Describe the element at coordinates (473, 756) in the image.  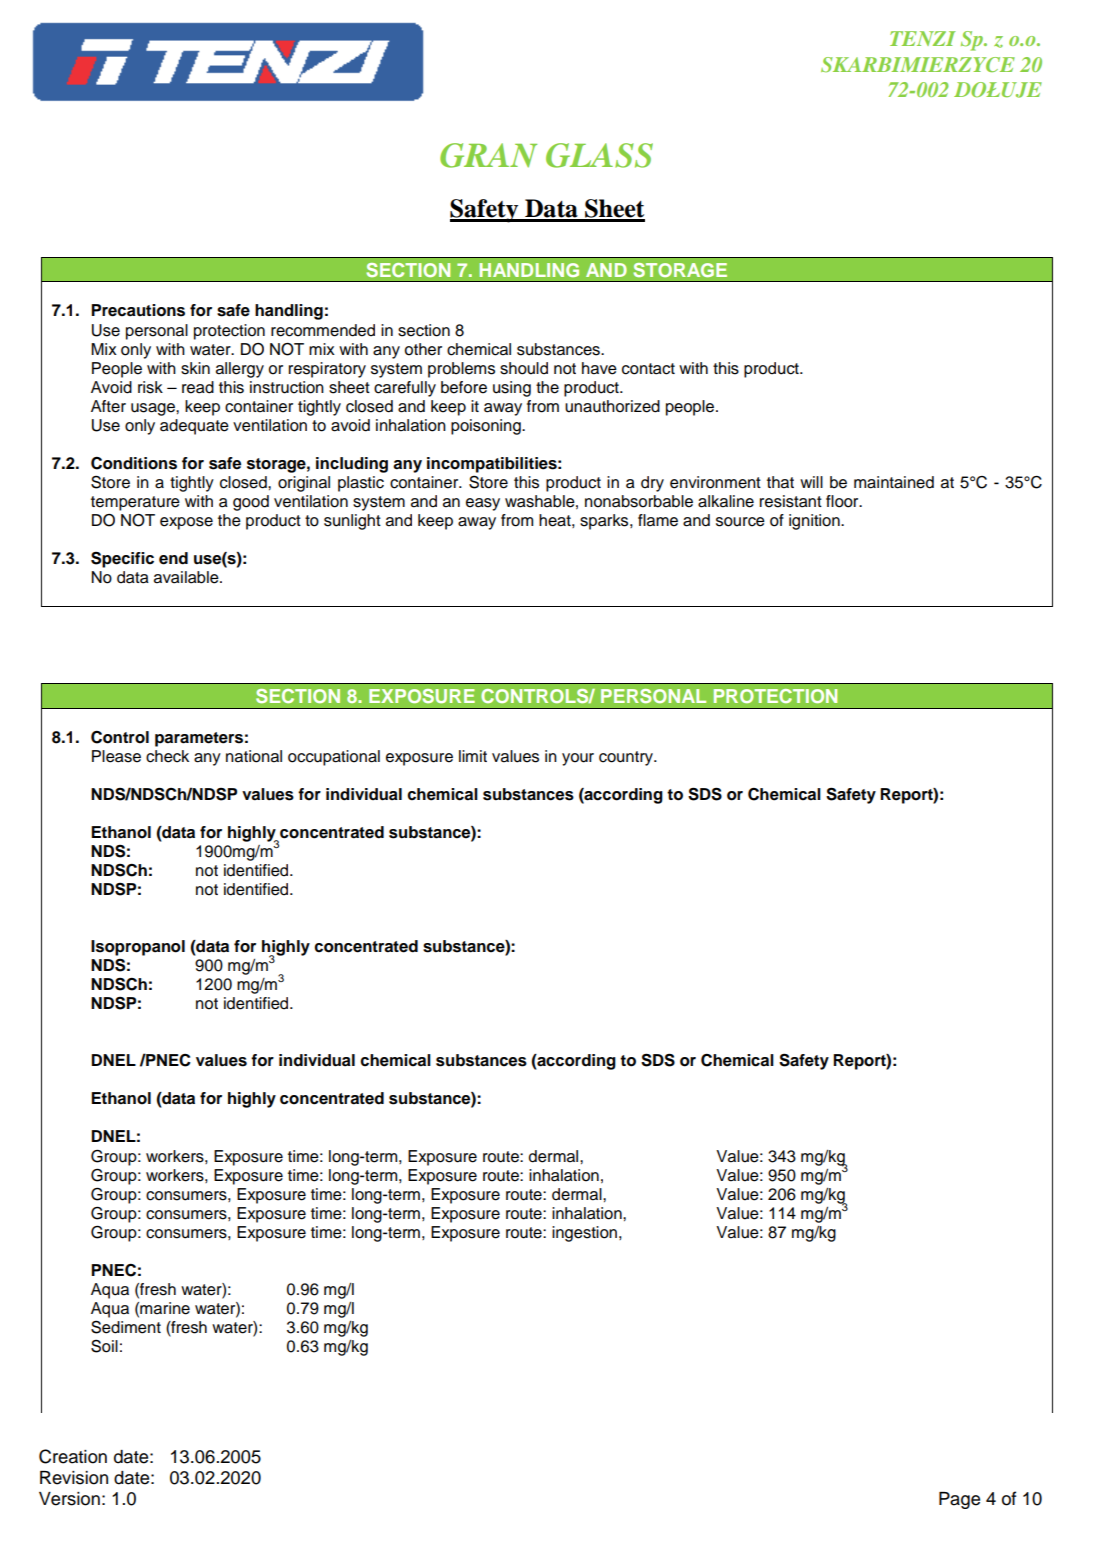
I see `limit` at that location.
